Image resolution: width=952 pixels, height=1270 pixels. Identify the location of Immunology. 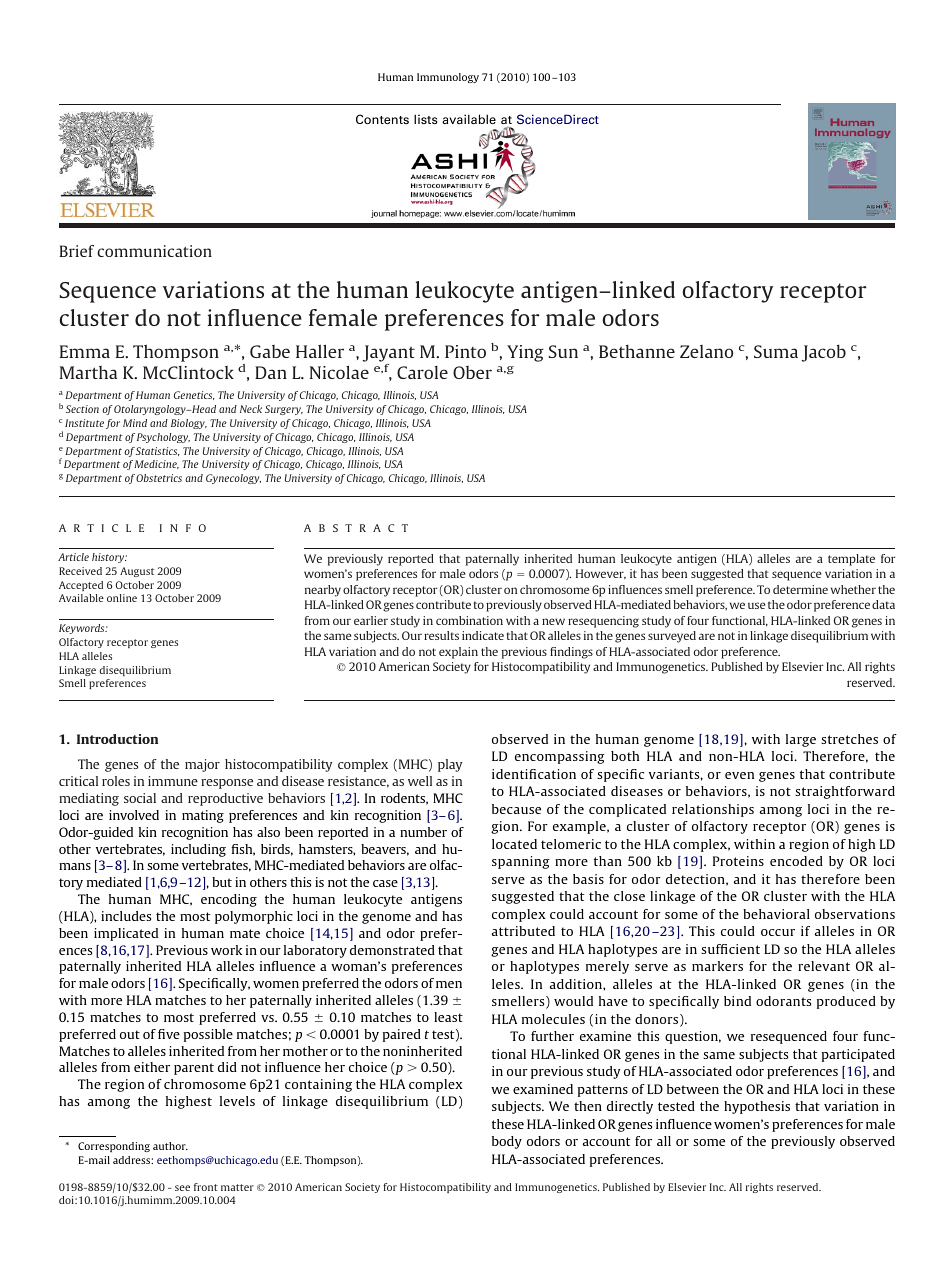
(448, 78).
